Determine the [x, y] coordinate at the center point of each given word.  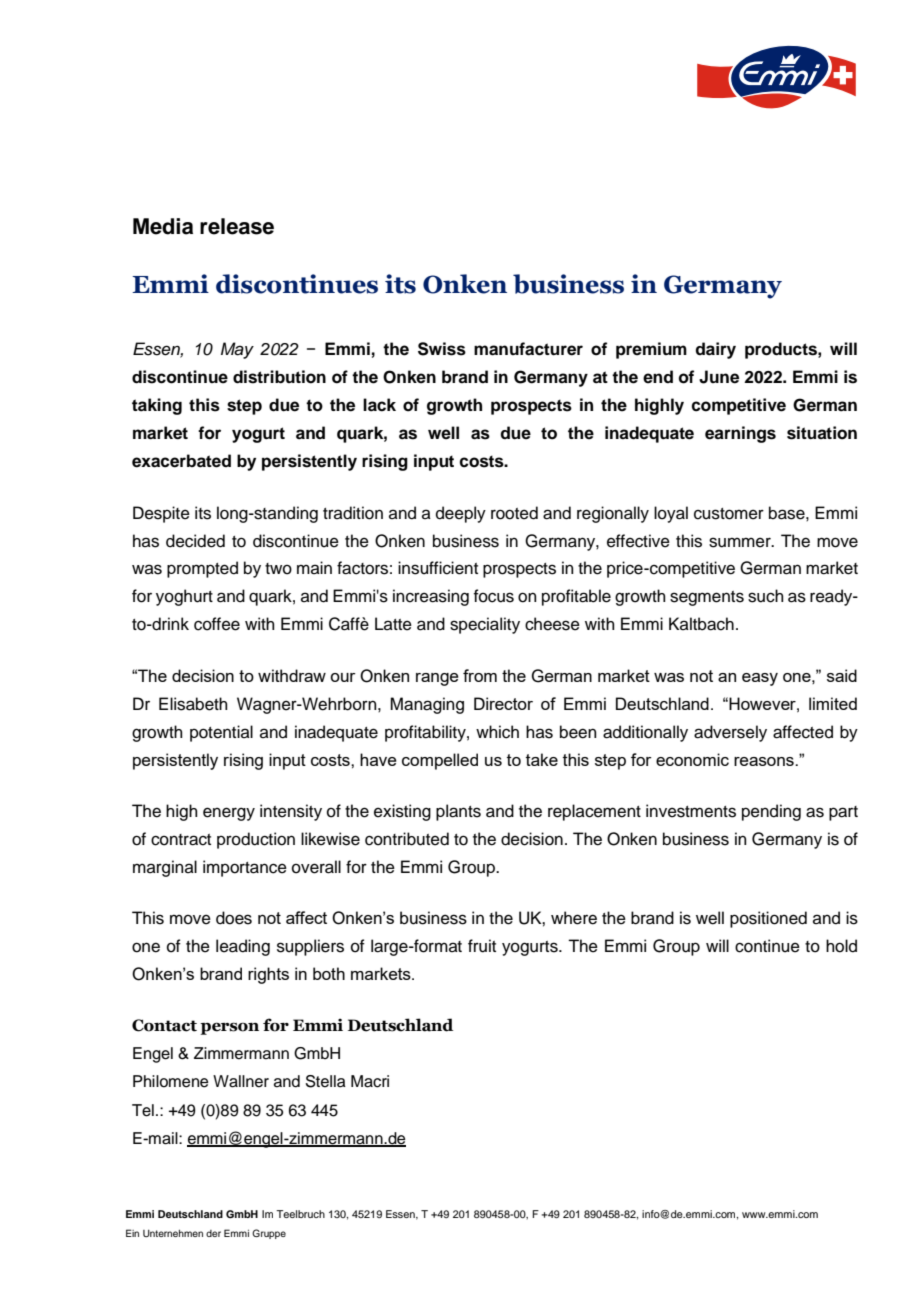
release [237, 226]
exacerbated [181, 461]
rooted [514, 513]
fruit [482, 946]
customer [729, 514]
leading [243, 947]
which [497, 732]
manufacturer [528, 349]
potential [221, 733]
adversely [730, 733]
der [213, 1233]
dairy [715, 350]
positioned [768, 919]
